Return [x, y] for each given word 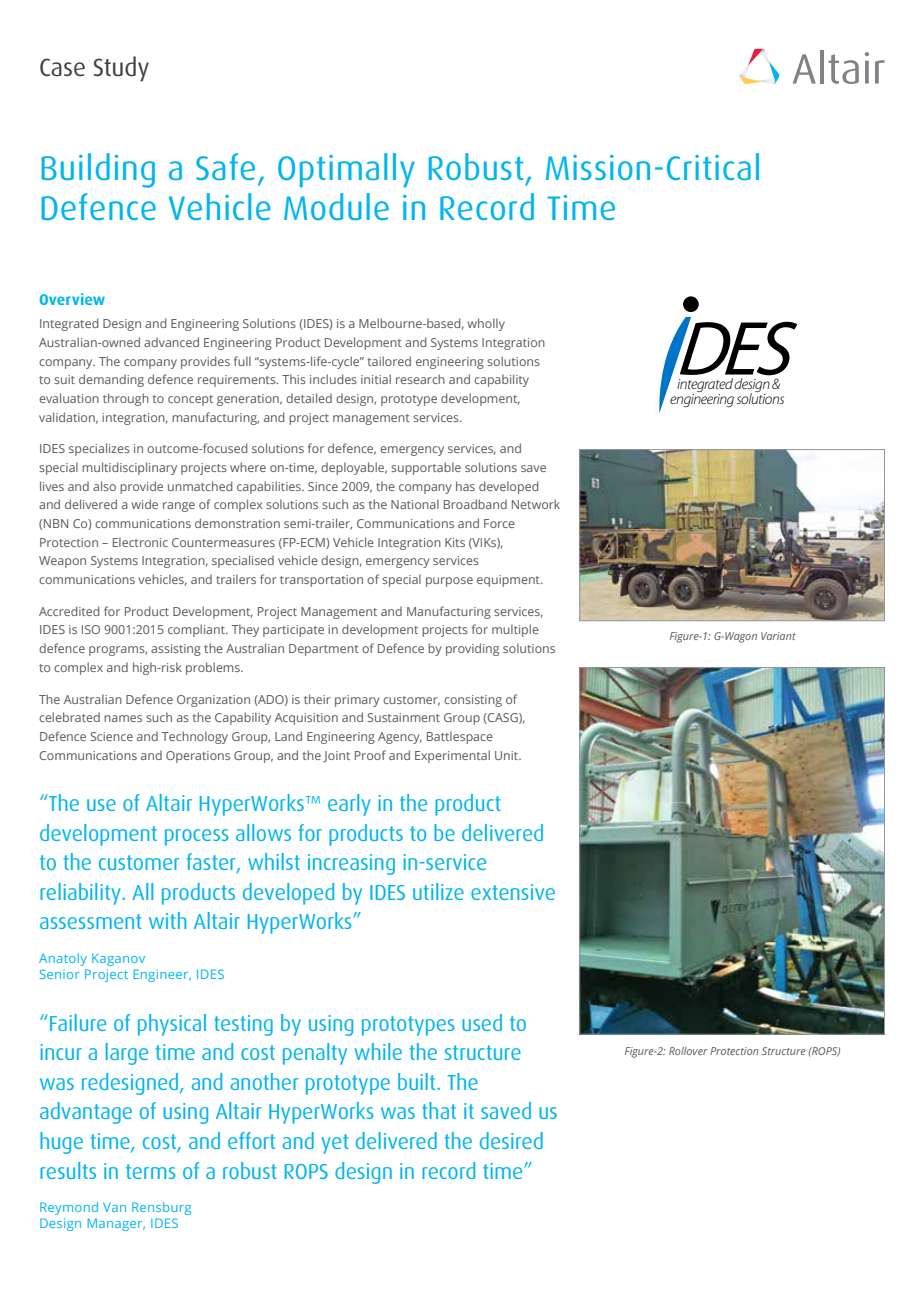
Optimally [346, 170]
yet [335, 1144]
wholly [486, 324]
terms [151, 1171]
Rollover [688, 1051]
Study [121, 69]
